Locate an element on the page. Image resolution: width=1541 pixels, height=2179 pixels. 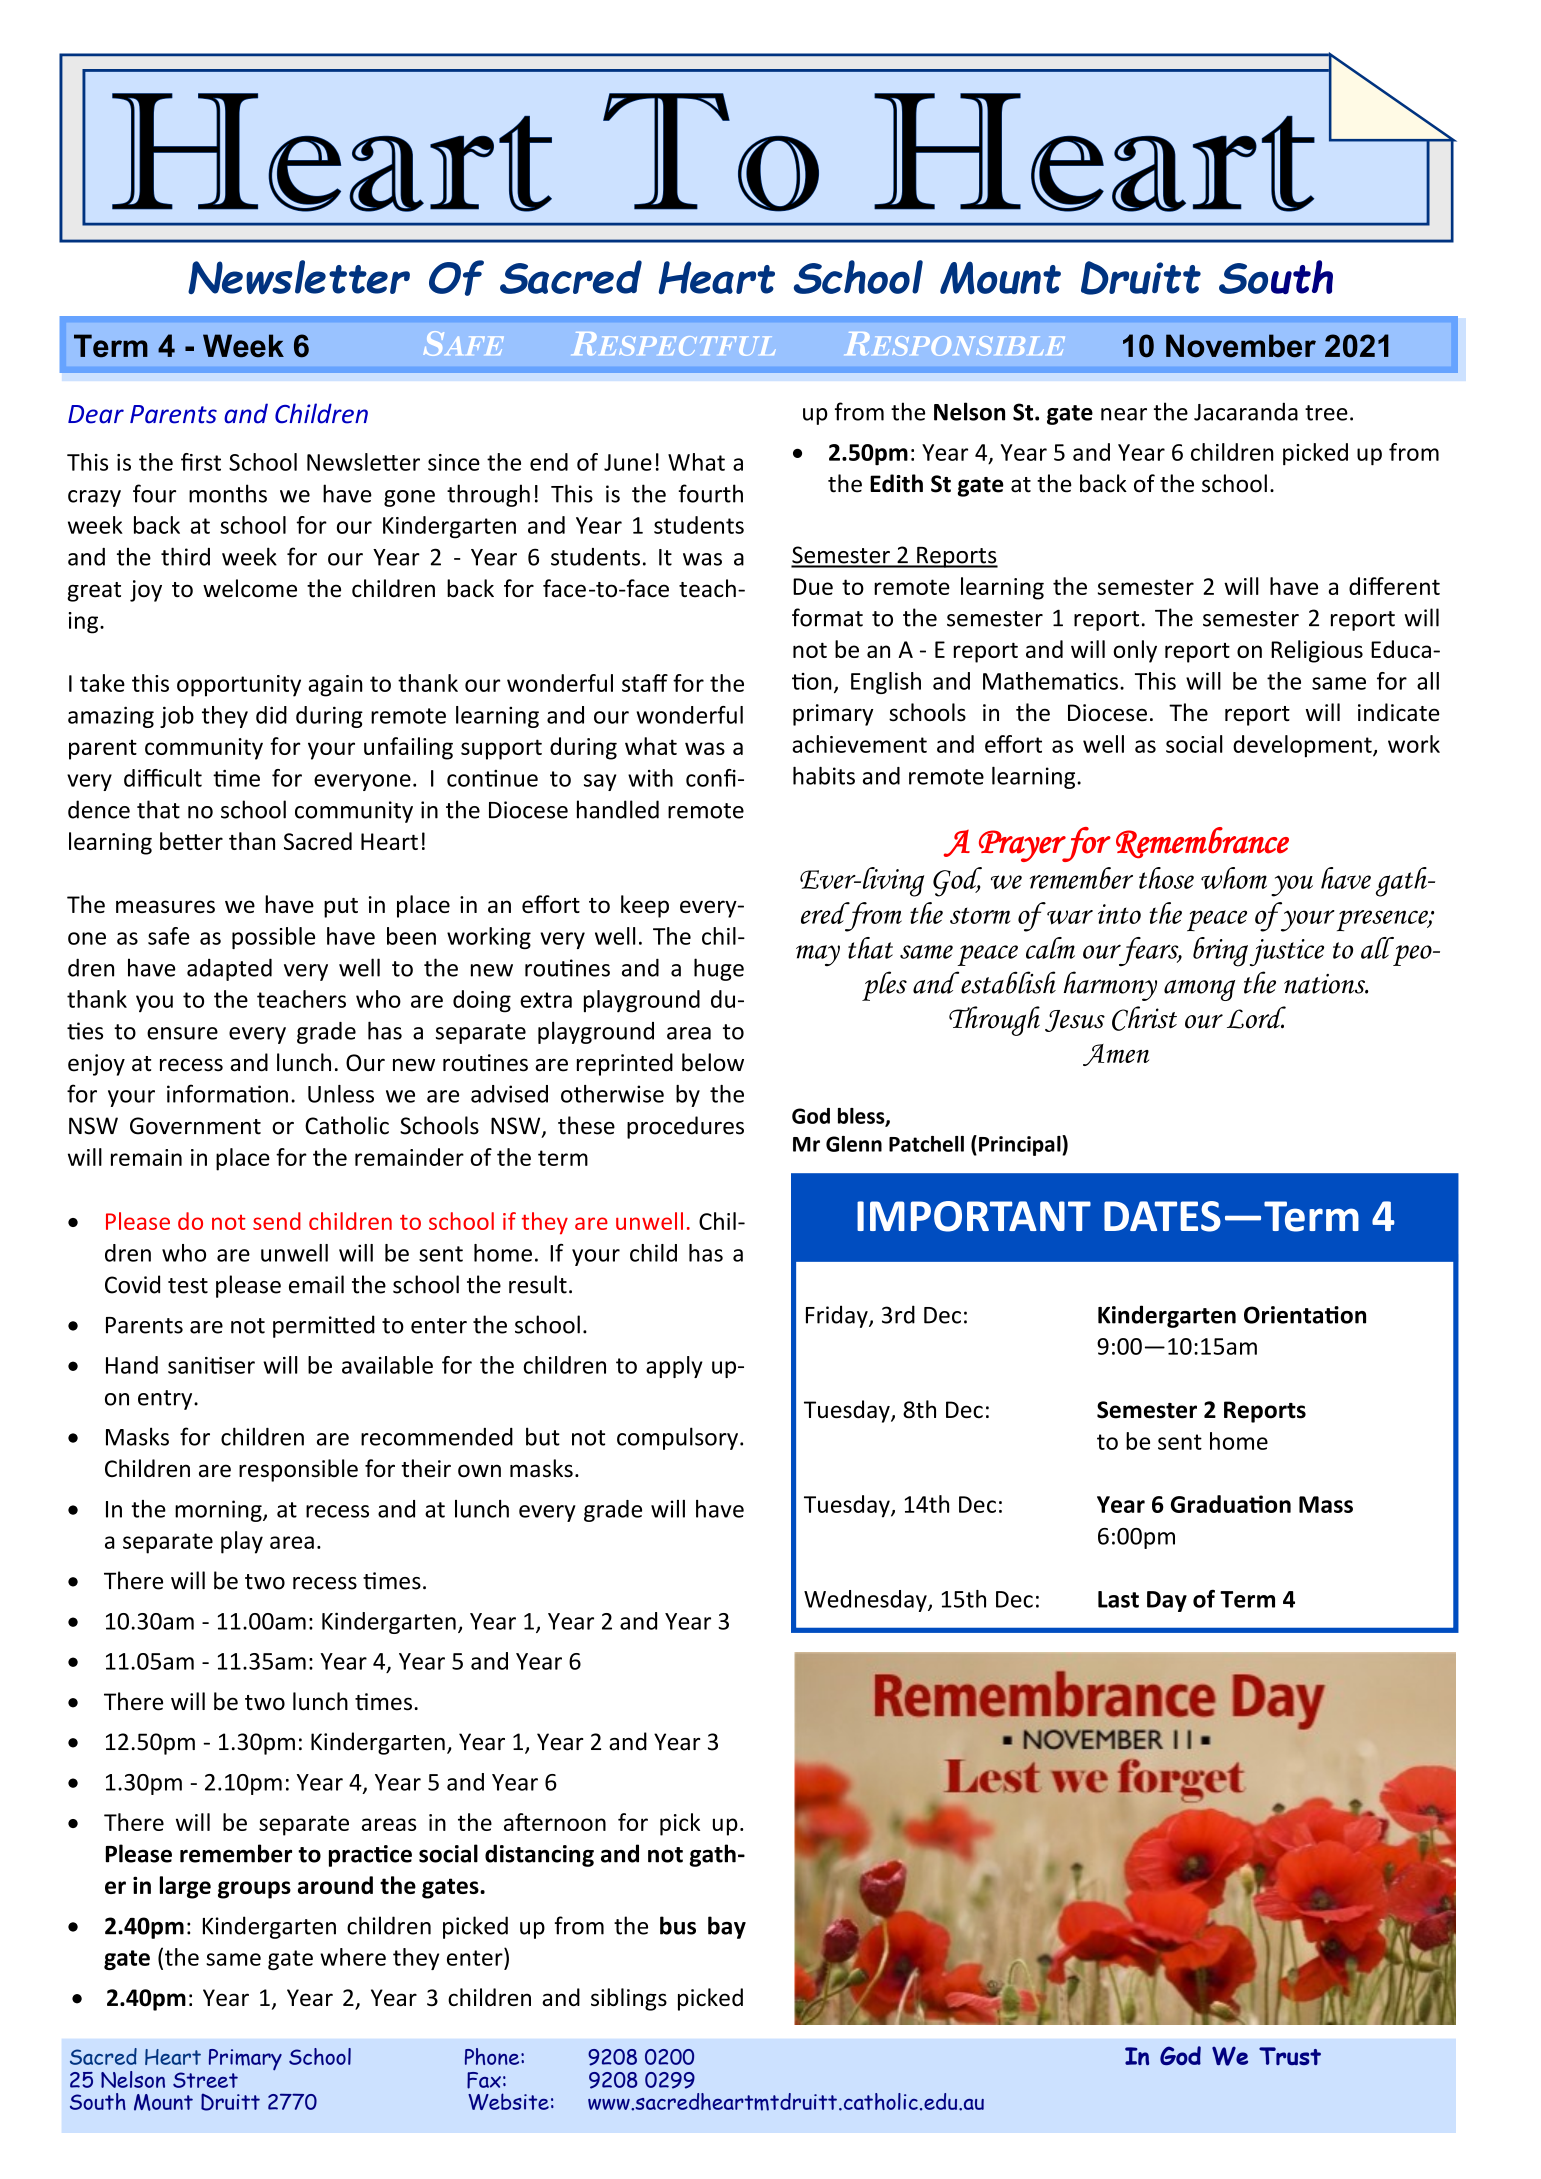
huge is located at coordinates (719, 969).
